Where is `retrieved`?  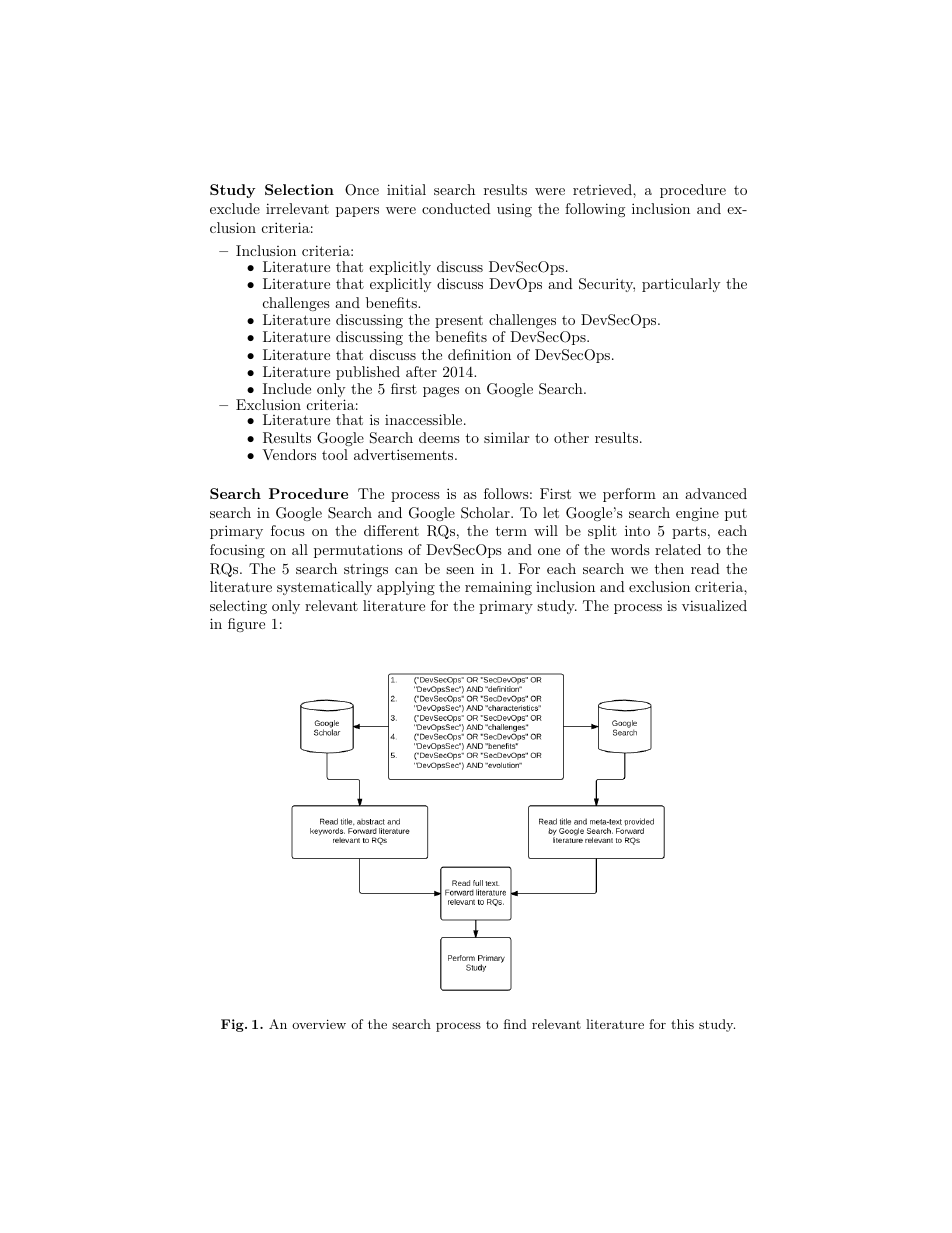 retrieved is located at coordinates (603, 189).
